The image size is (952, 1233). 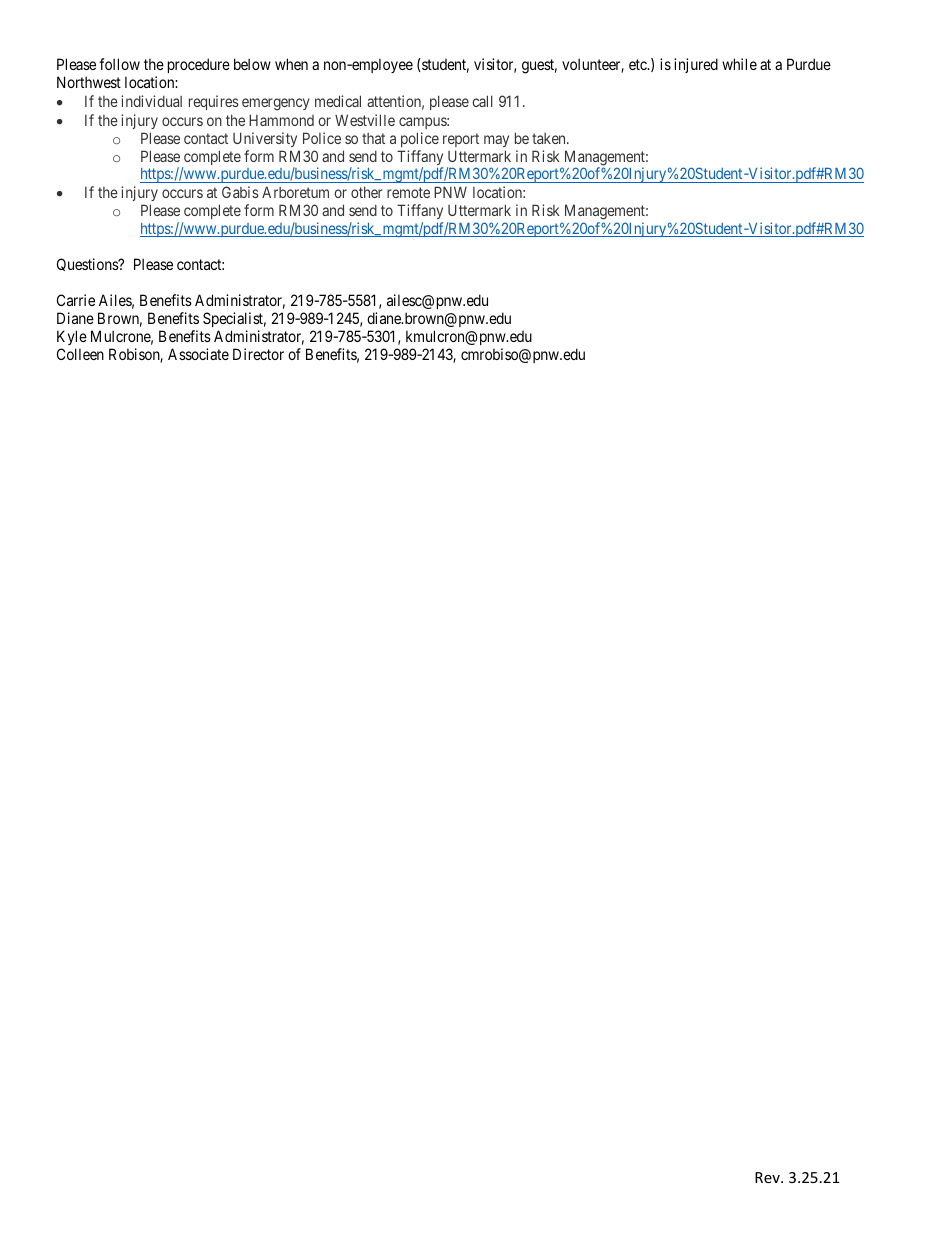 What do you see at coordinates (151, 101) in the screenshot?
I see `individual` at bounding box center [151, 101].
